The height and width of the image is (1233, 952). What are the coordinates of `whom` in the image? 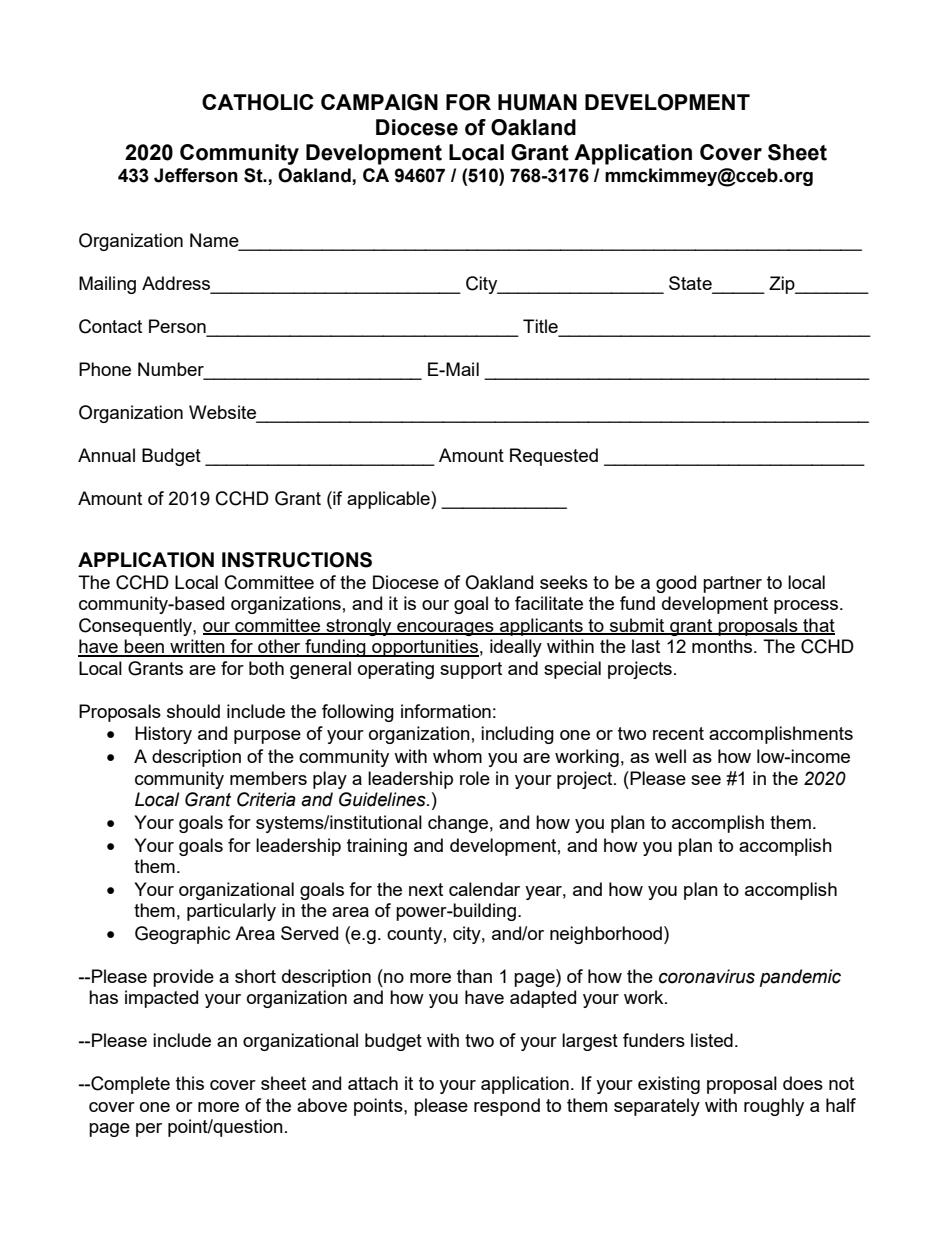 It's located at (457, 756).
